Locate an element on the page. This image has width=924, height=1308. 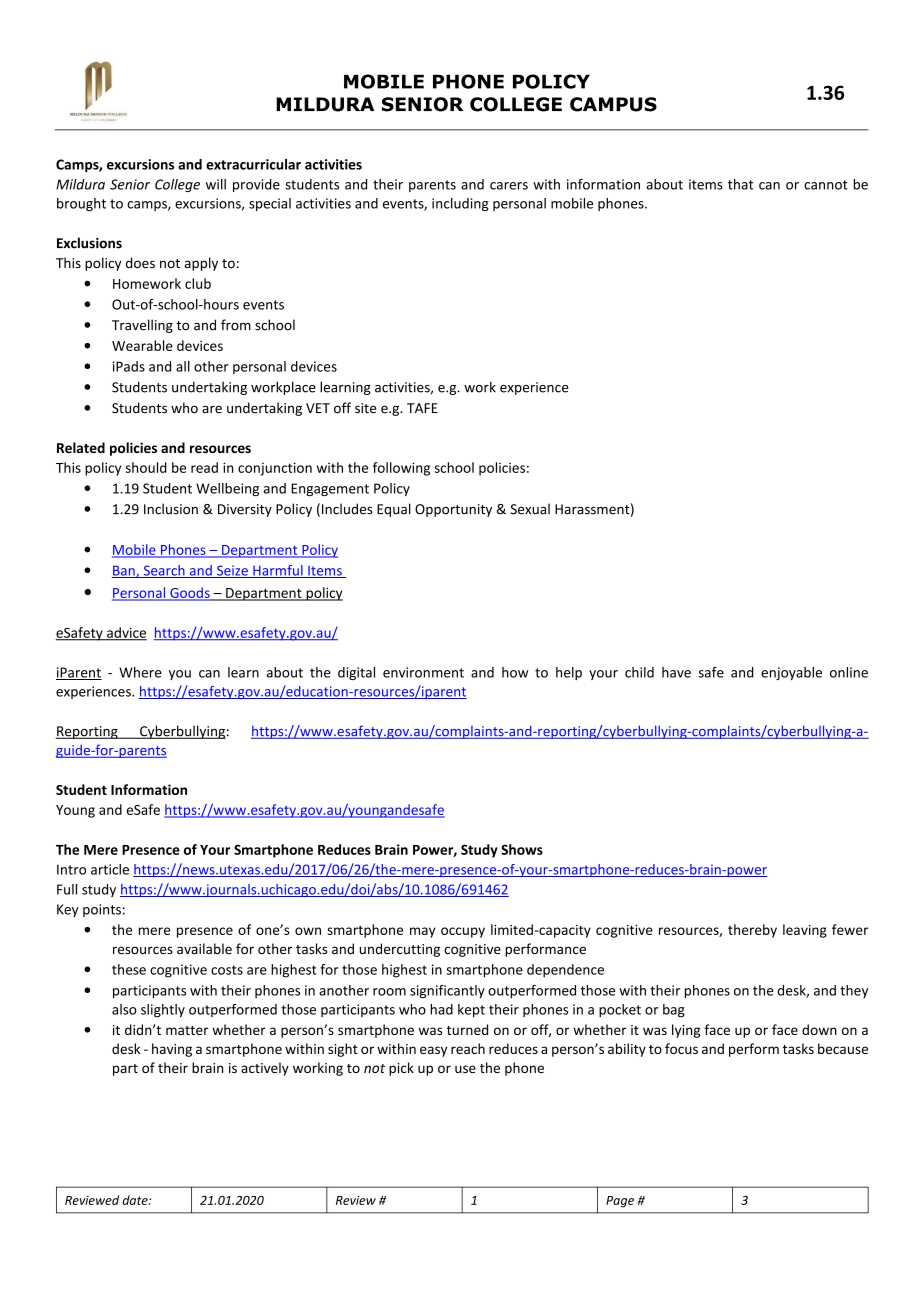
carers is located at coordinates (509, 186).
